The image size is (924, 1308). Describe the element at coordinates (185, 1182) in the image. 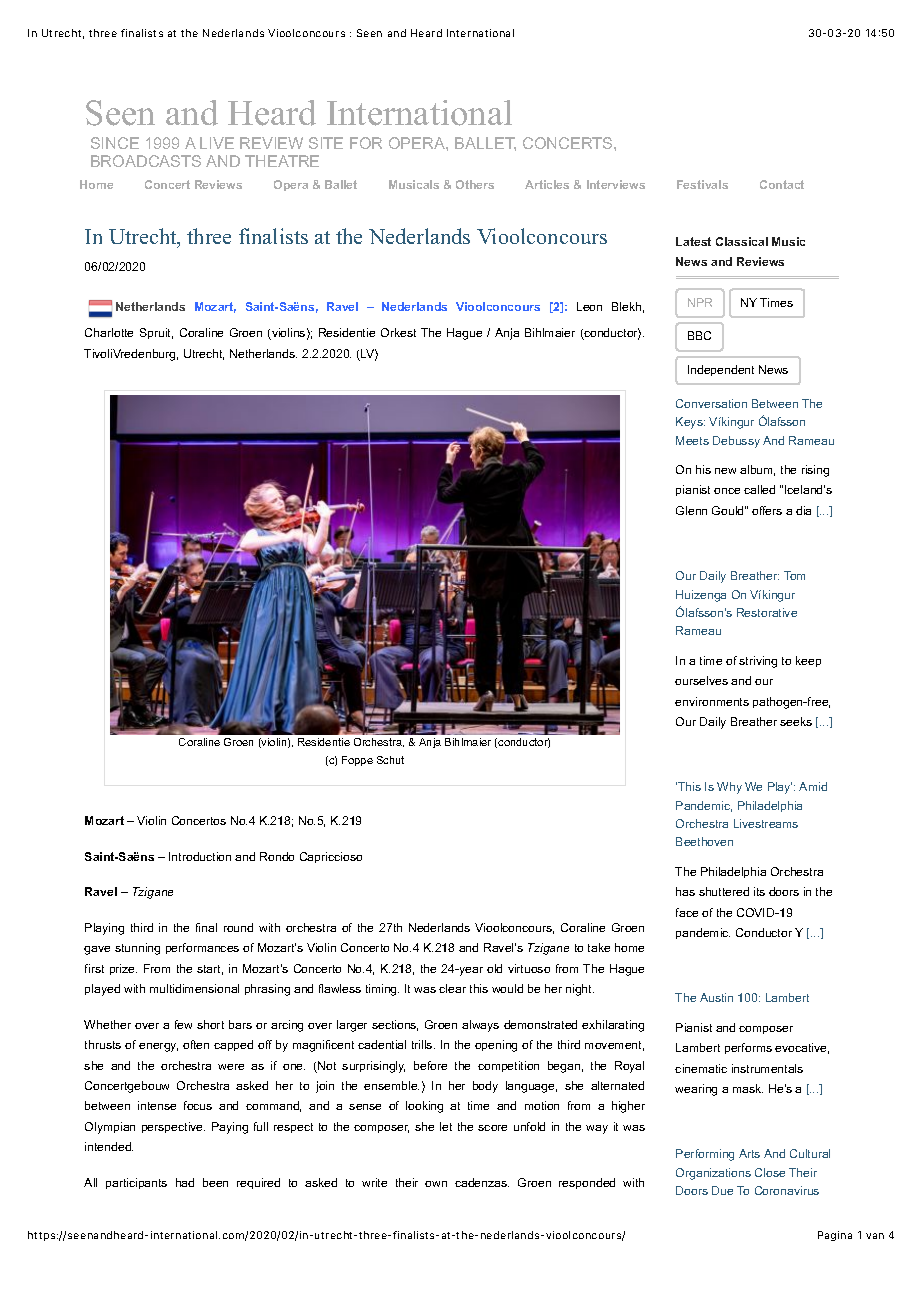

I see `had` at that location.
